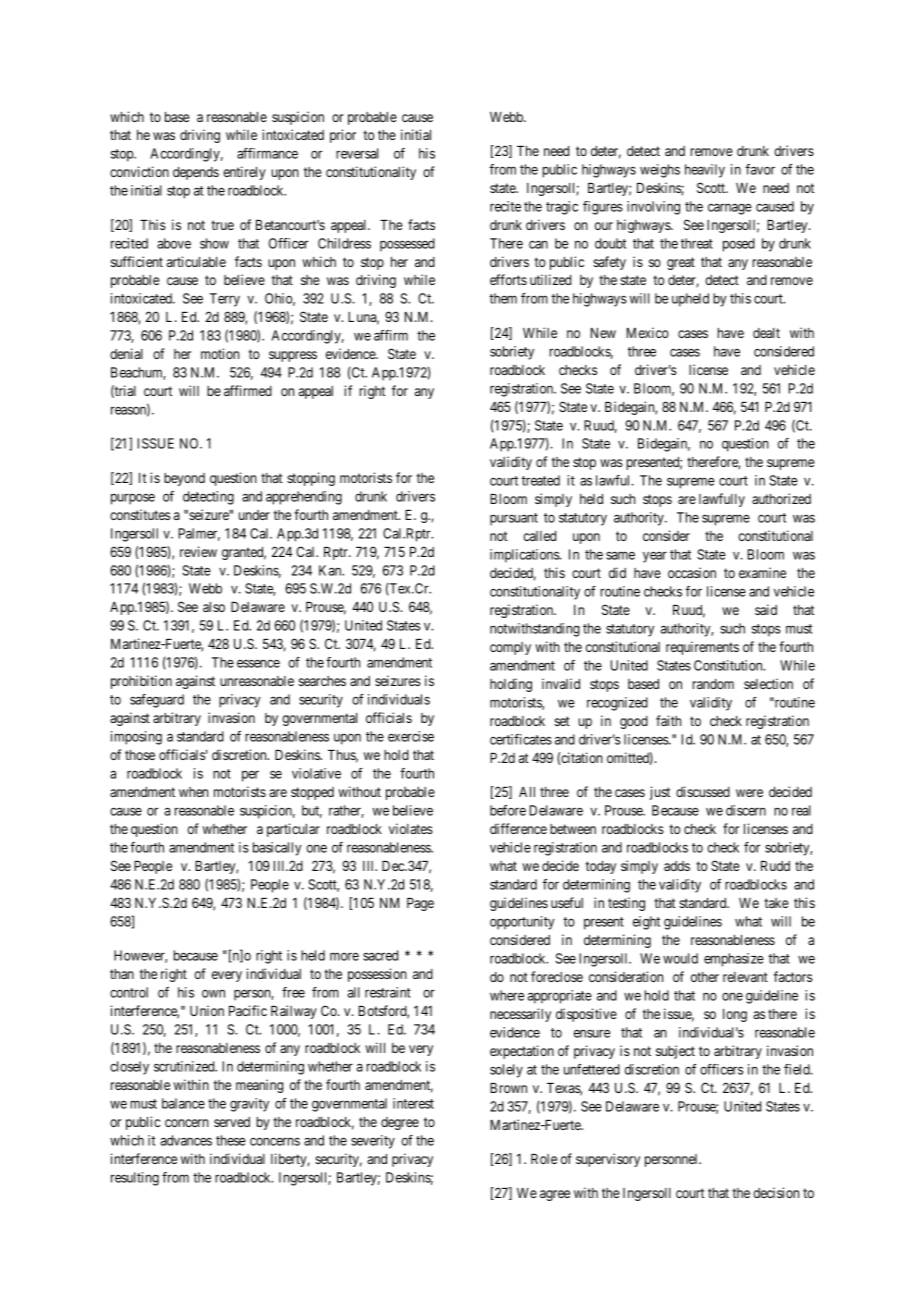 Image resolution: width=924 pixels, height=1307 pixels. I want to click on advances, so click(186, 1140).
